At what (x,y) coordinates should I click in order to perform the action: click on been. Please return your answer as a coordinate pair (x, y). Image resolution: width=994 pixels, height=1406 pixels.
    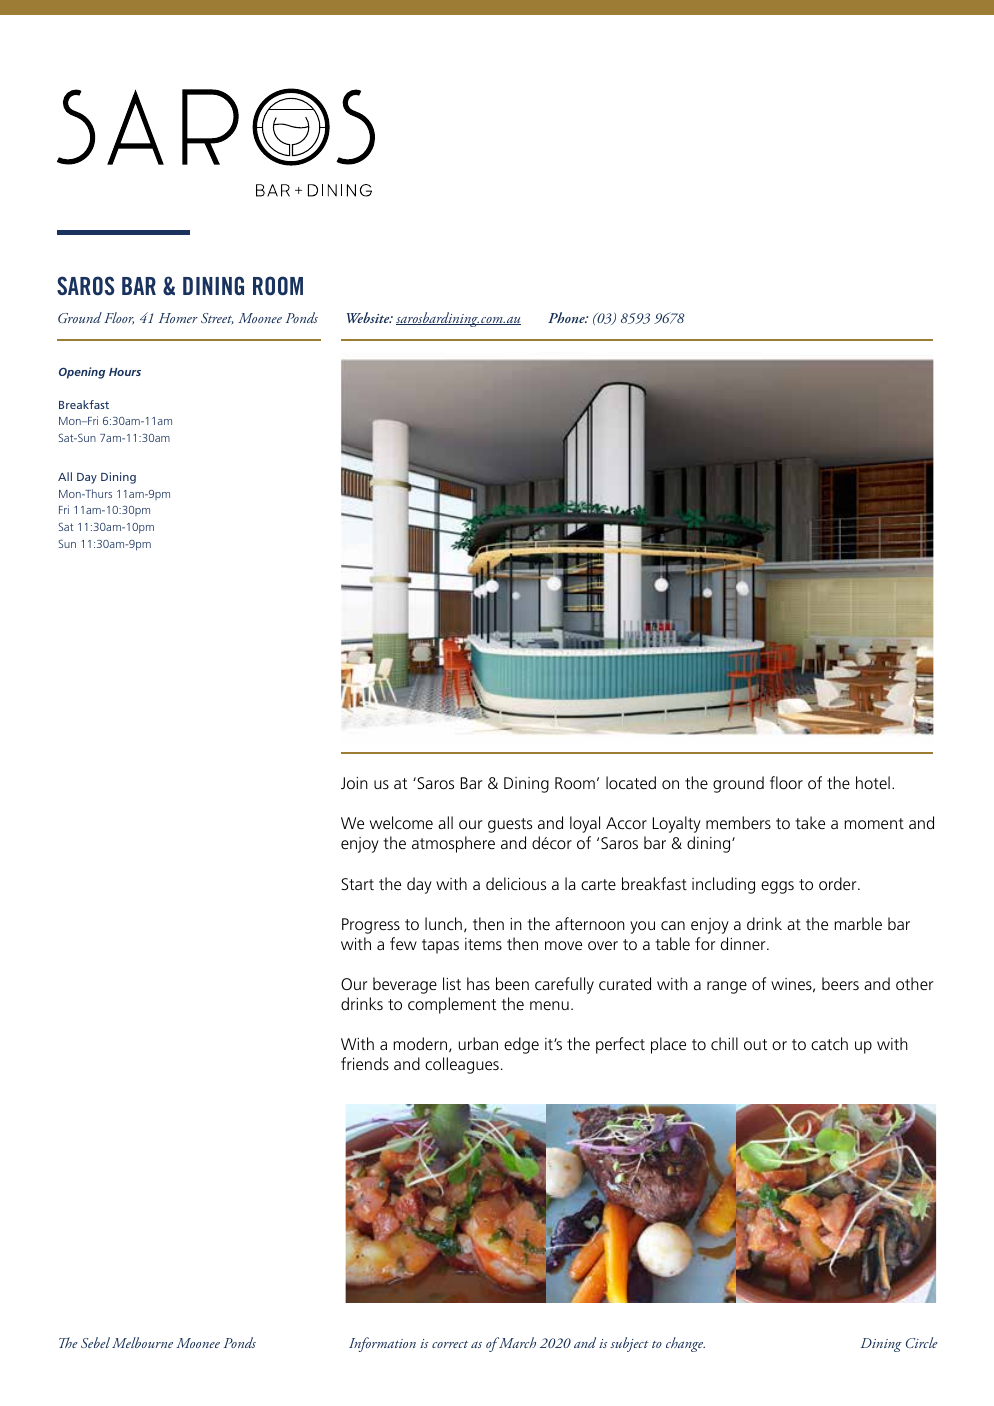
    Looking at the image, I should click on (512, 983).
